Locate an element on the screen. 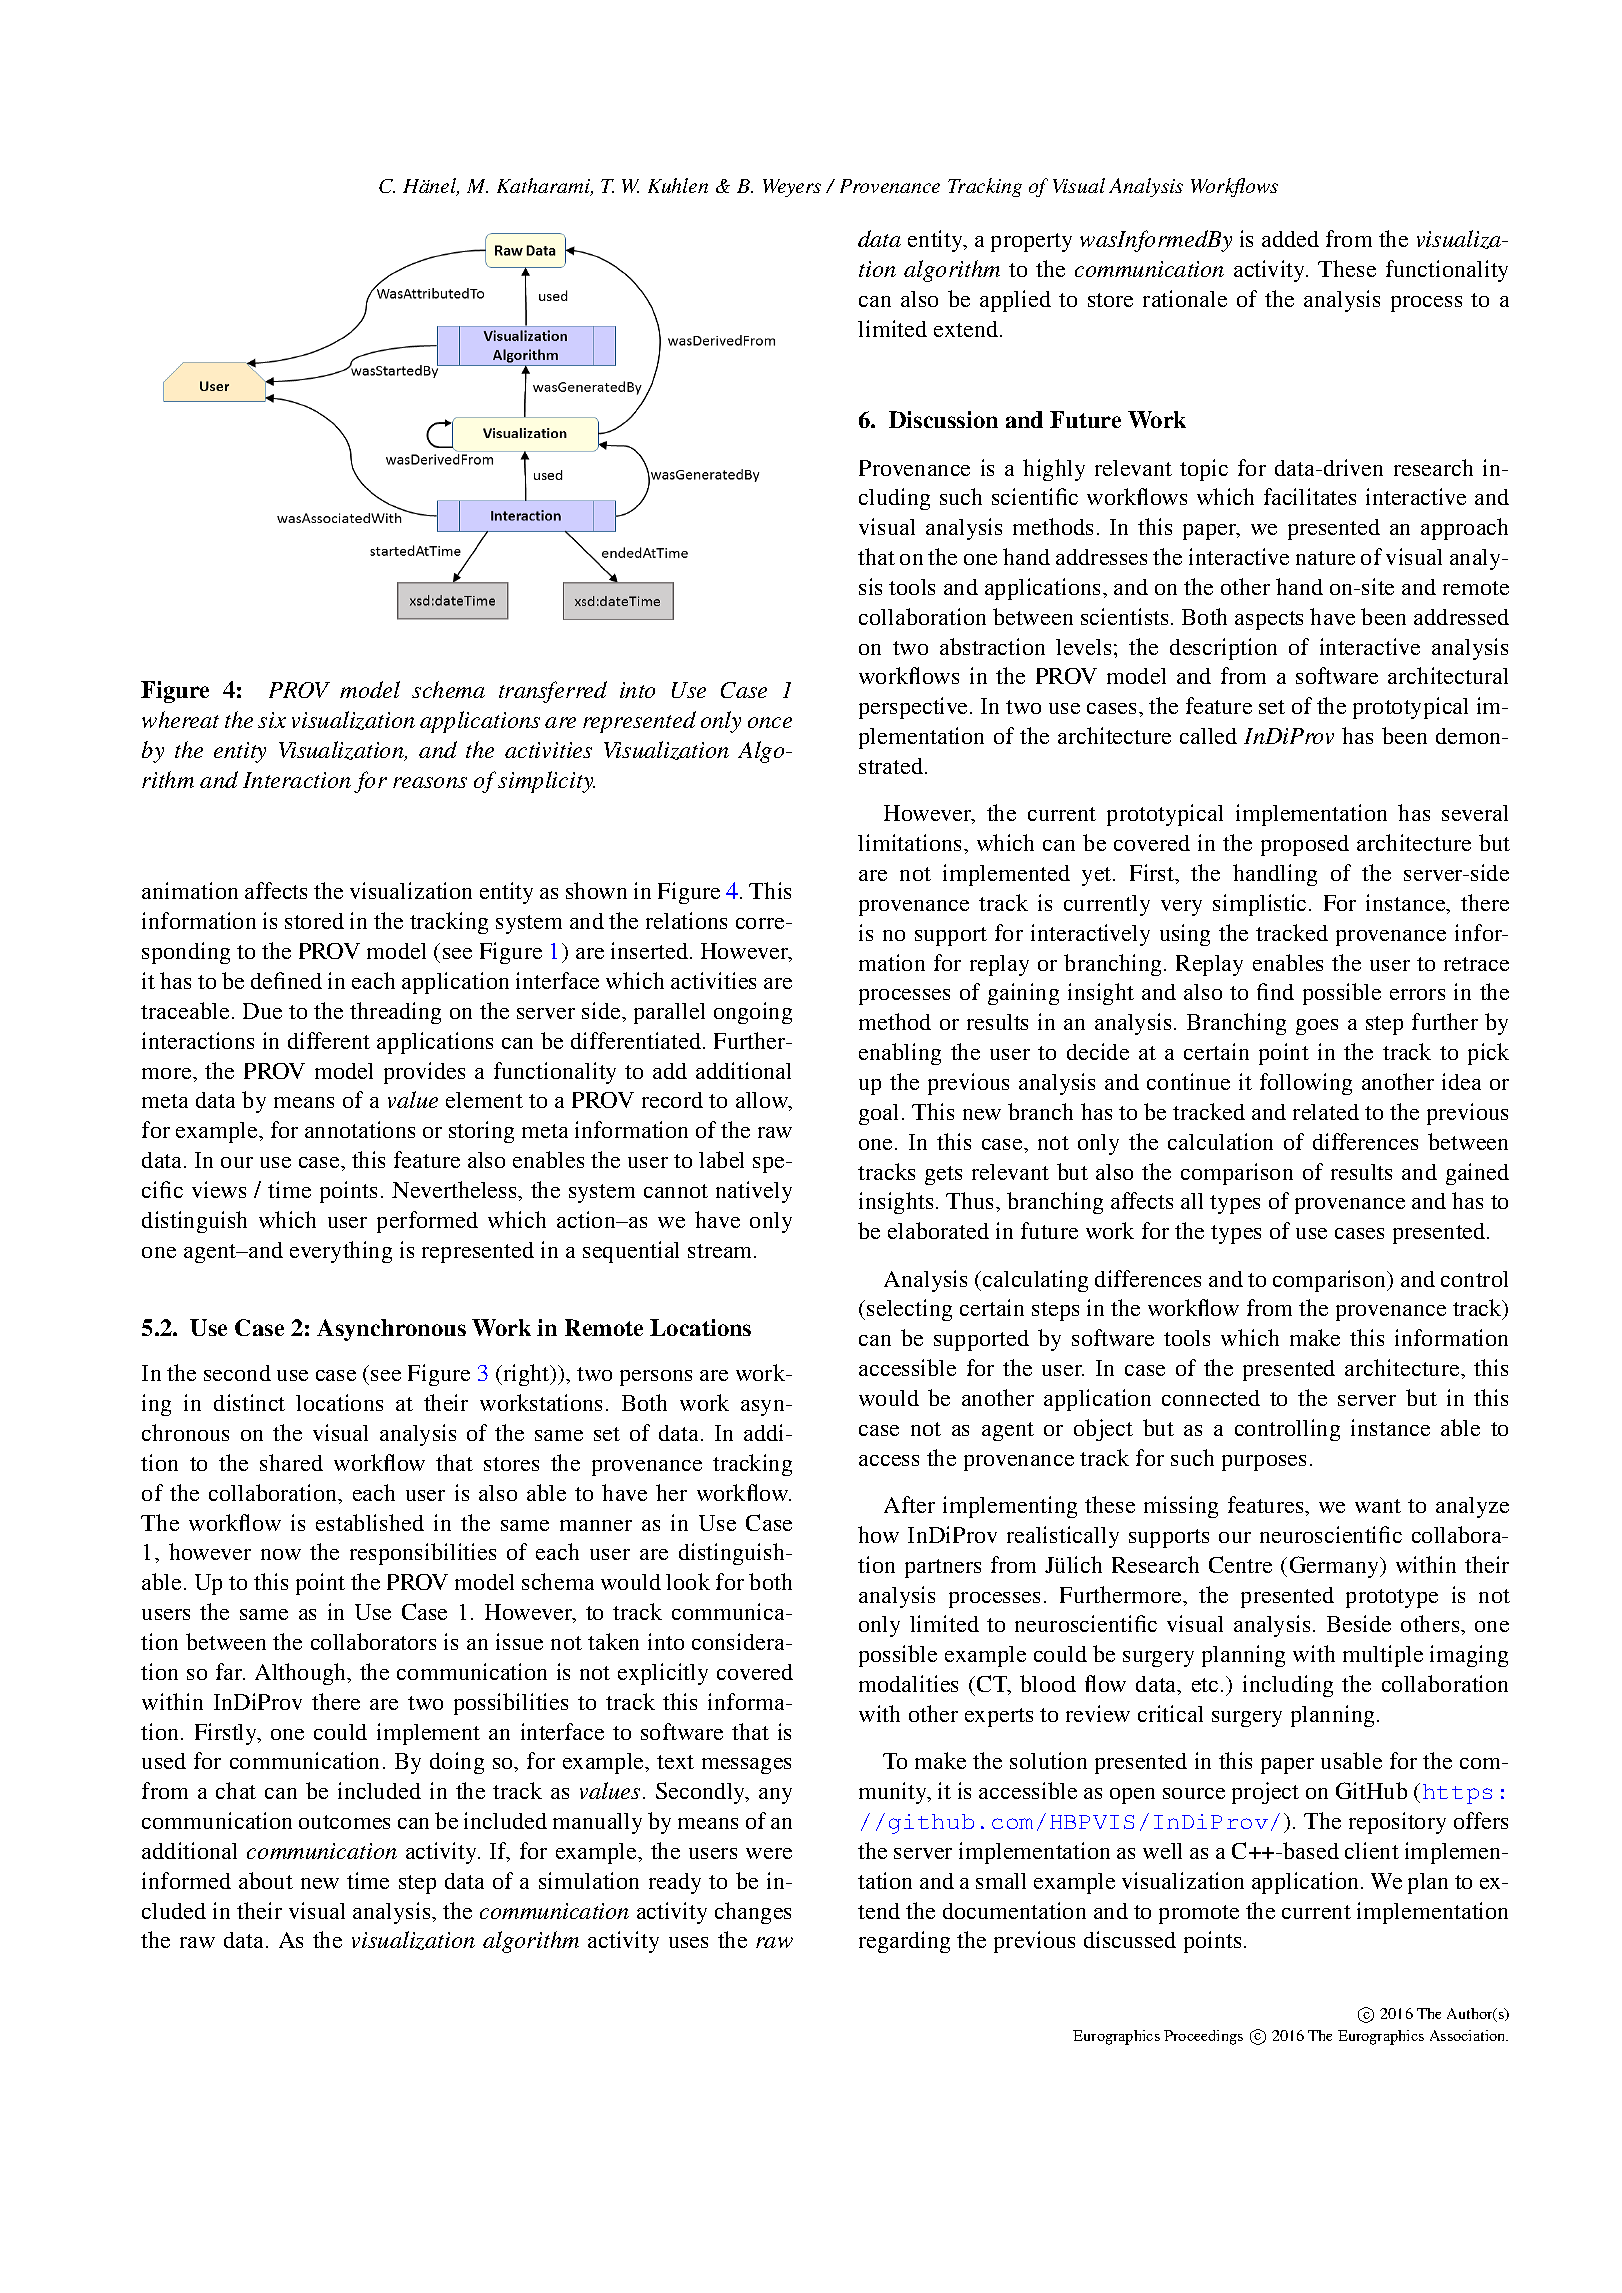 The image size is (1622, 2293). now is located at coordinates (281, 1554).
